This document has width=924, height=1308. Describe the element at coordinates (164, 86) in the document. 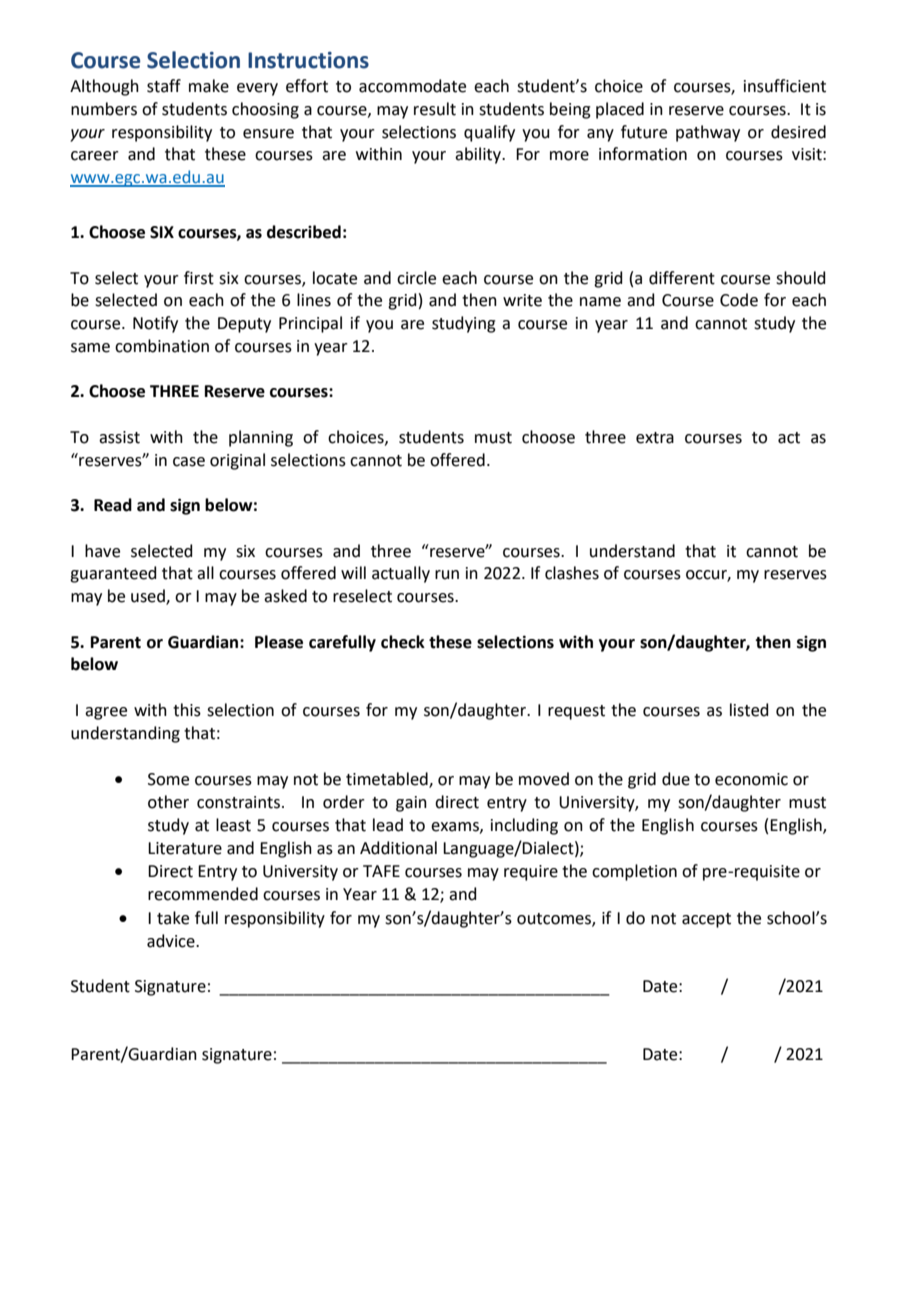

I see `staff` at that location.
